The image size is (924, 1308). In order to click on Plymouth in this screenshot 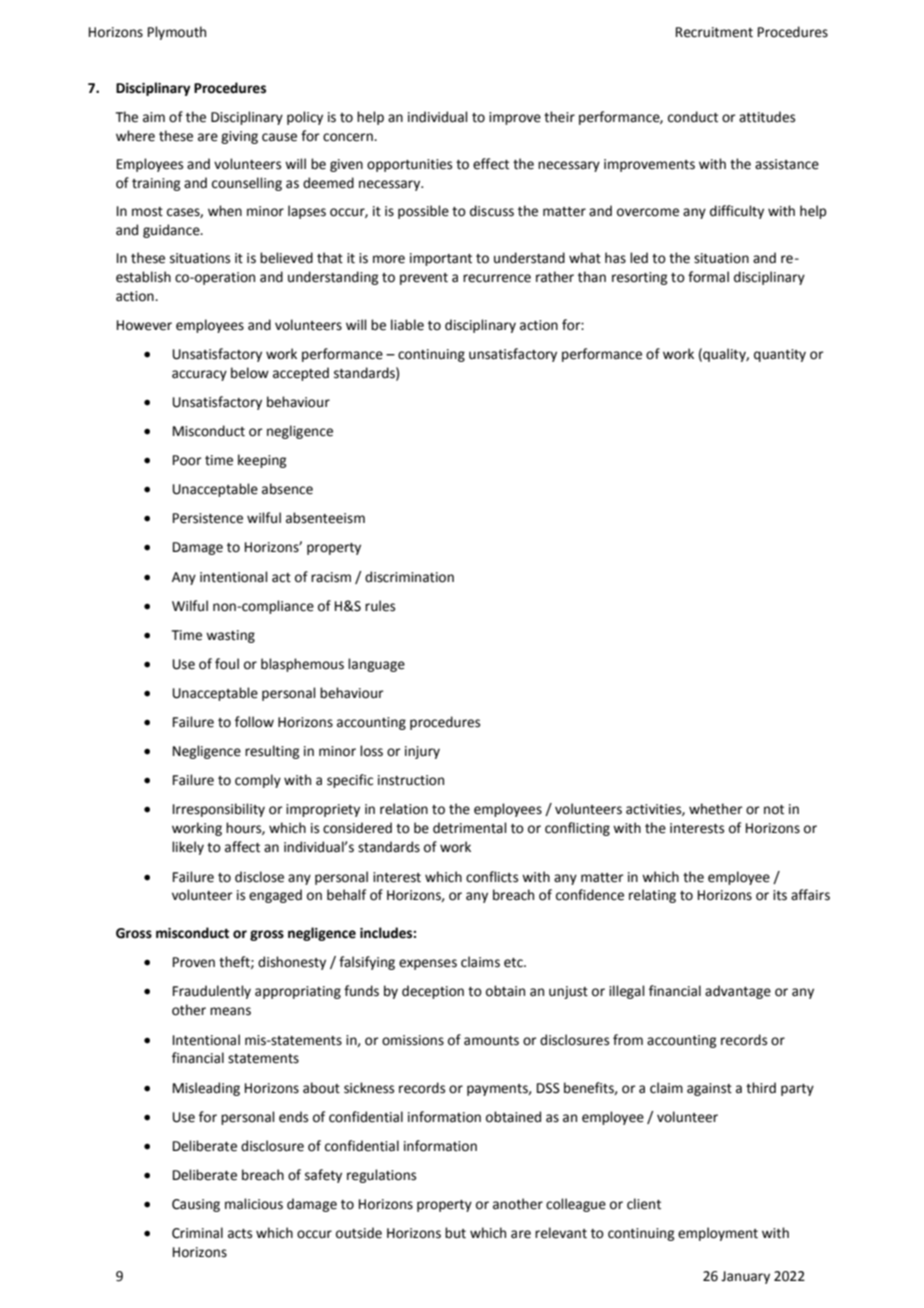, I will do `click(177, 33)`.
